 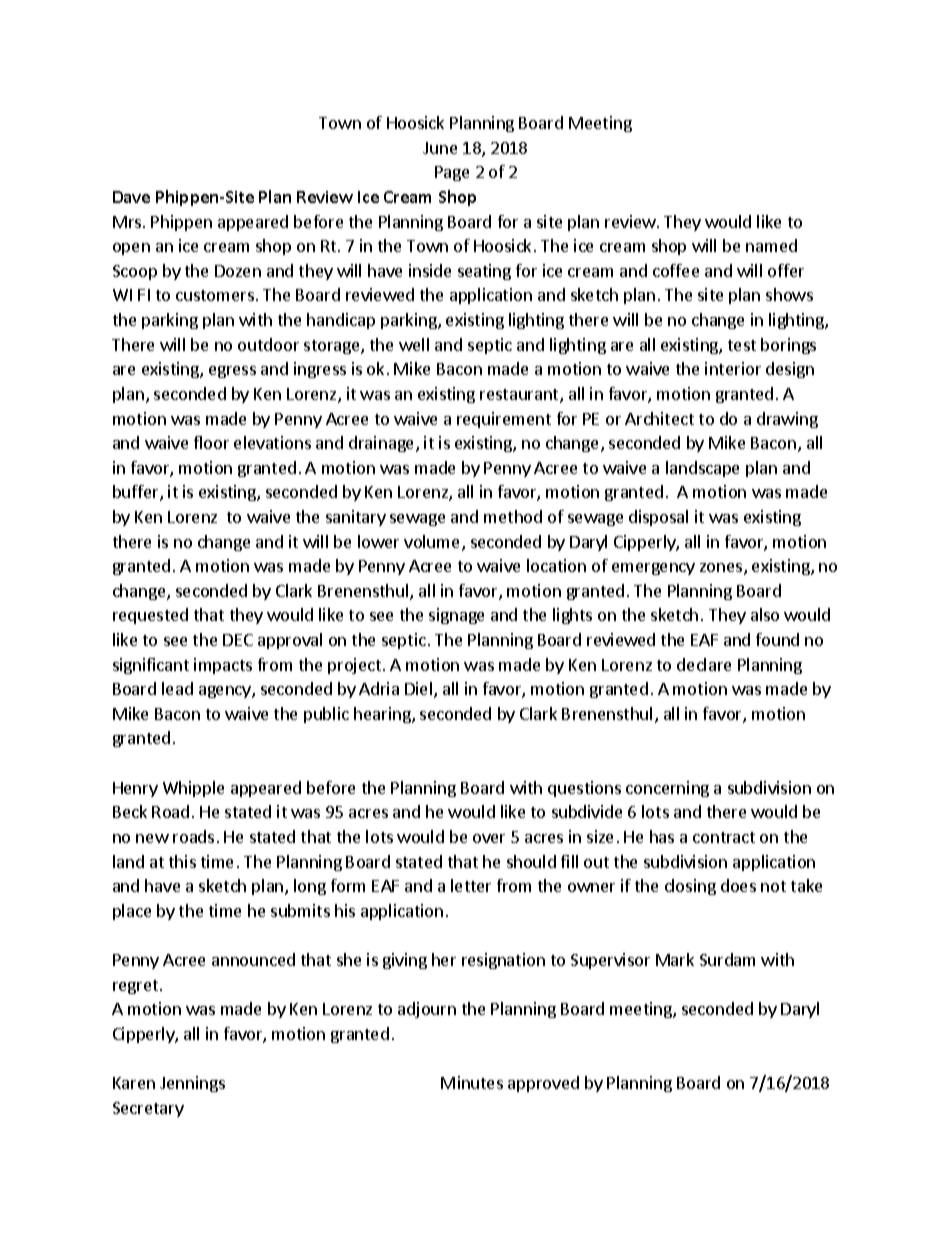 I want to click on contract, so click(x=724, y=837).
